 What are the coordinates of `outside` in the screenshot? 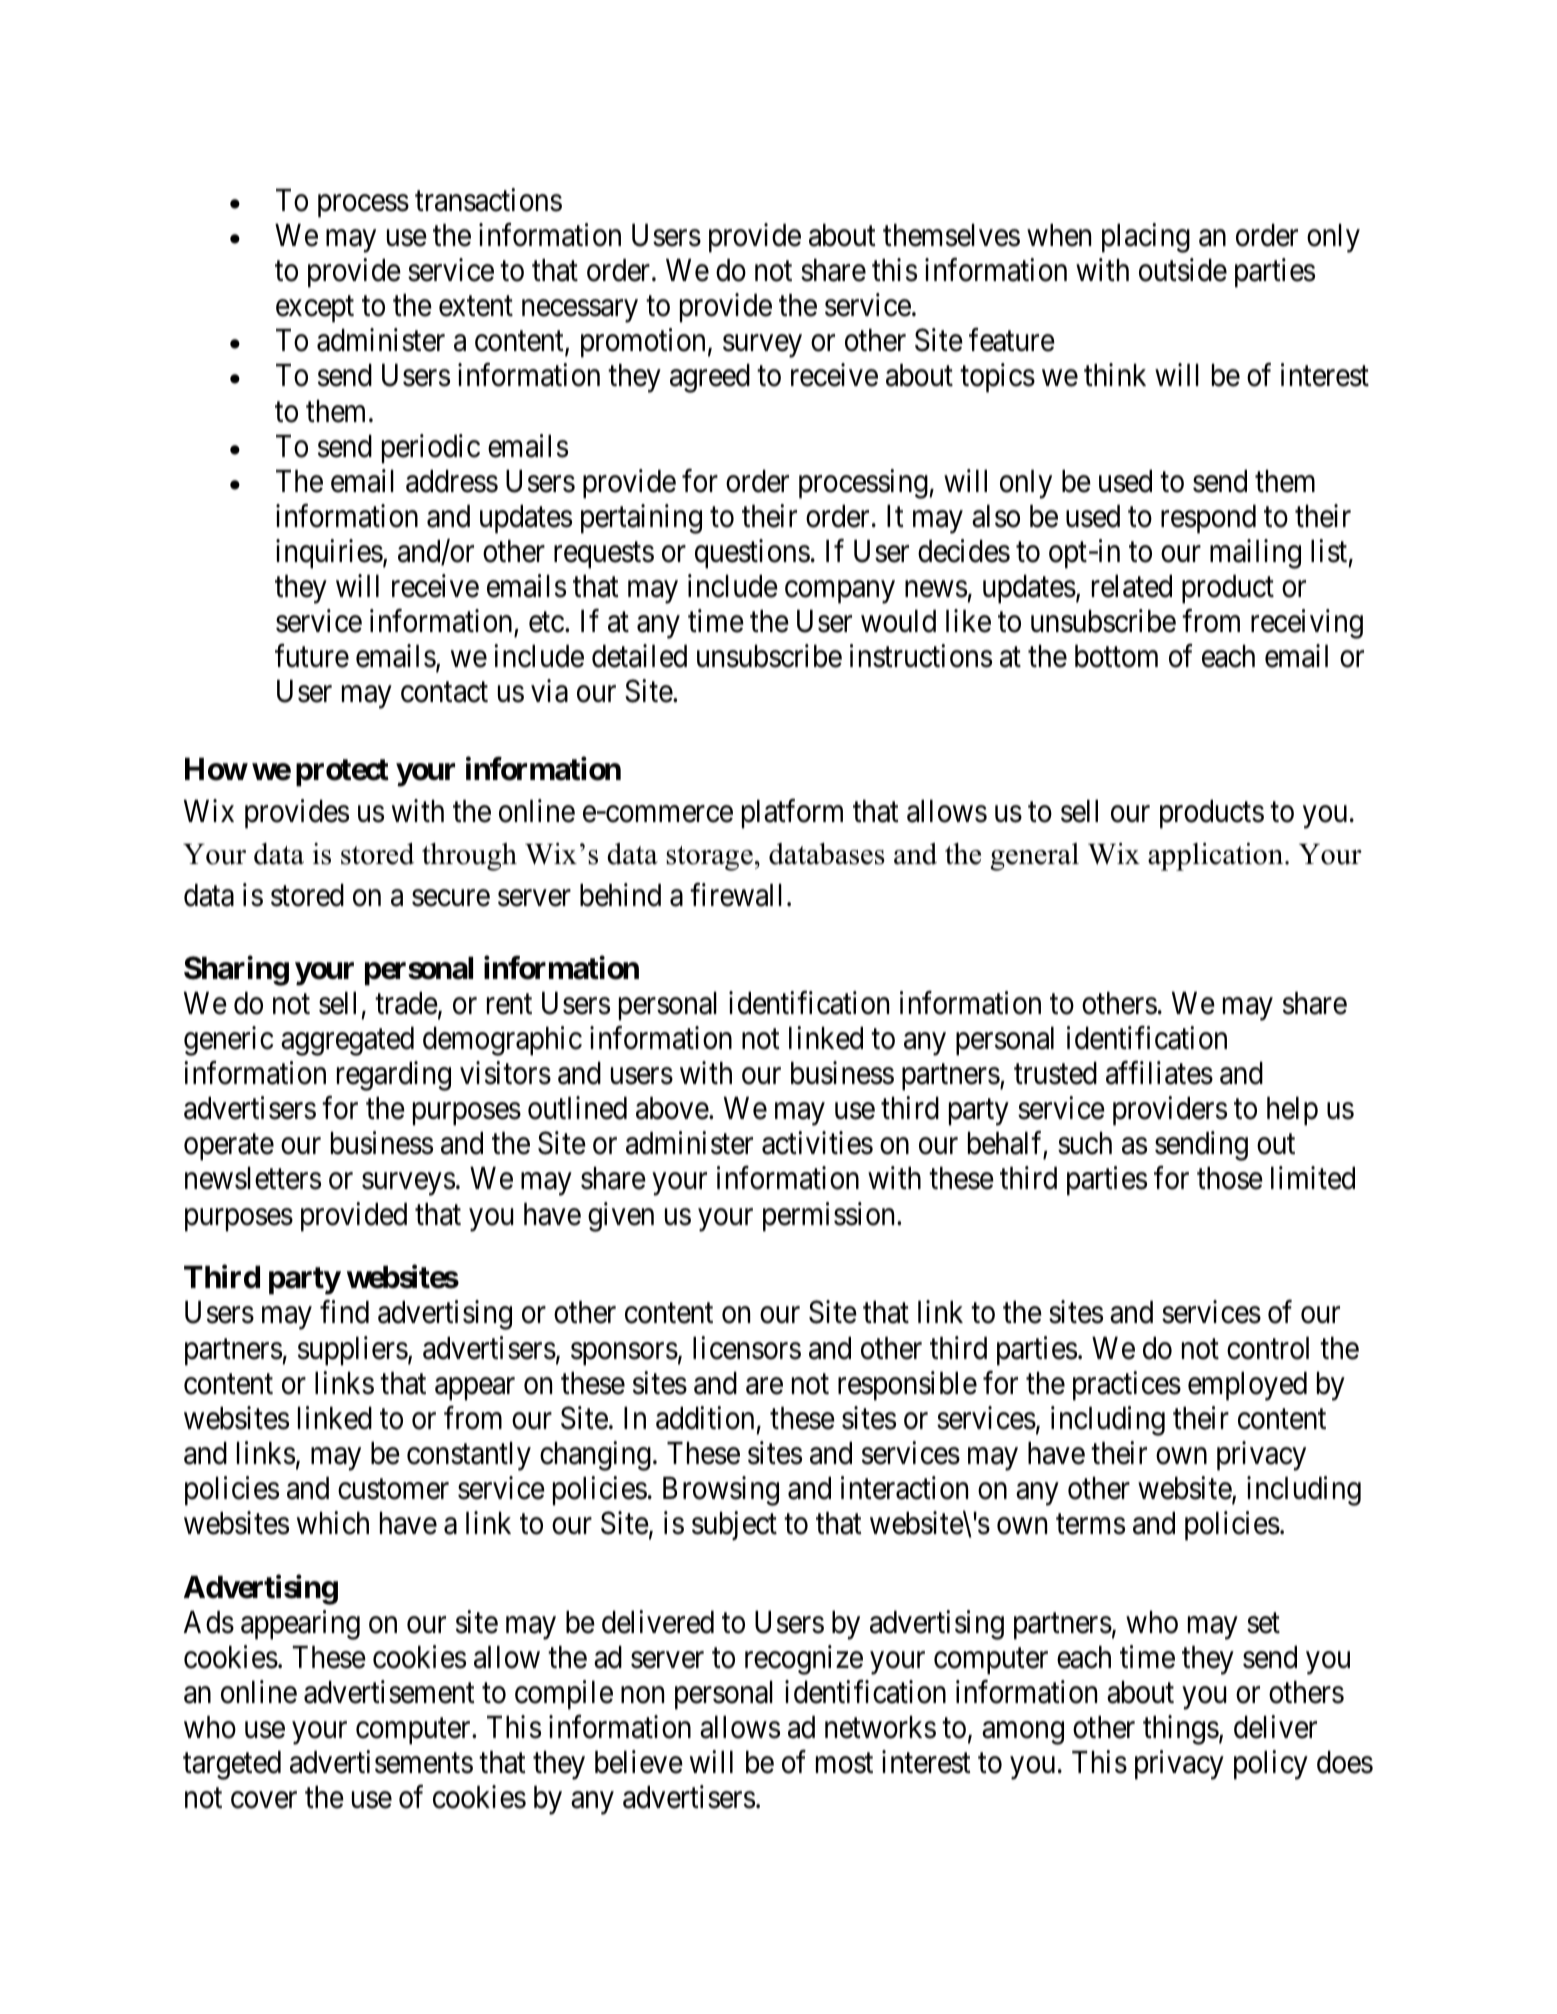 It's located at (1183, 270).
